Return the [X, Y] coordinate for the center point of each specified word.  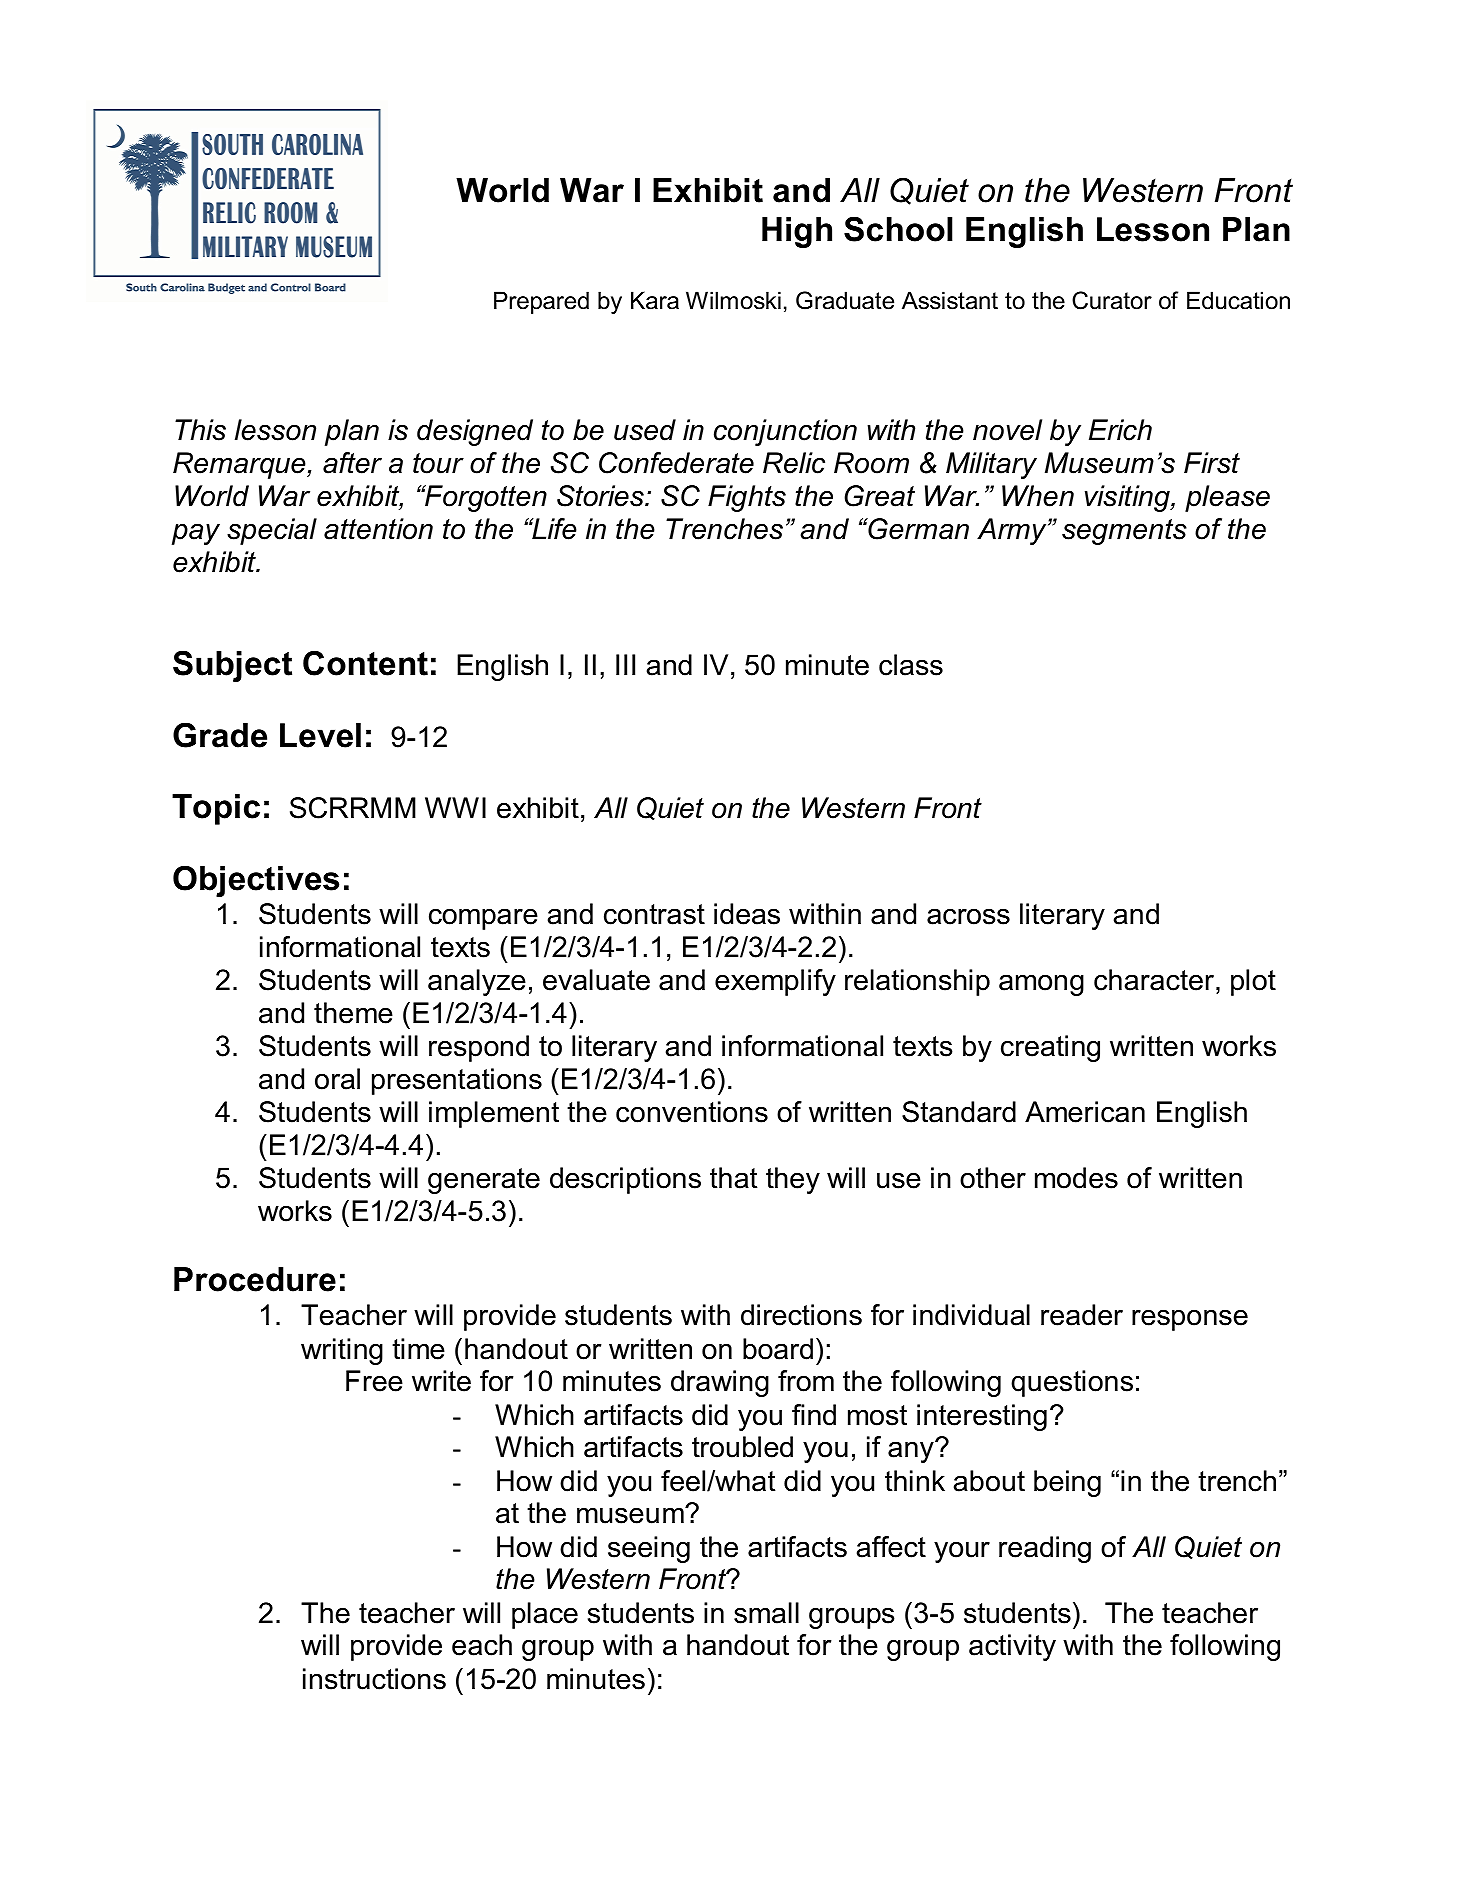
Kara [655, 300]
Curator [1112, 300]
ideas [747, 914]
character [1155, 980]
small [766, 1613]
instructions [374, 1679]
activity [1012, 1647]
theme [353, 1013]
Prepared [541, 302]
